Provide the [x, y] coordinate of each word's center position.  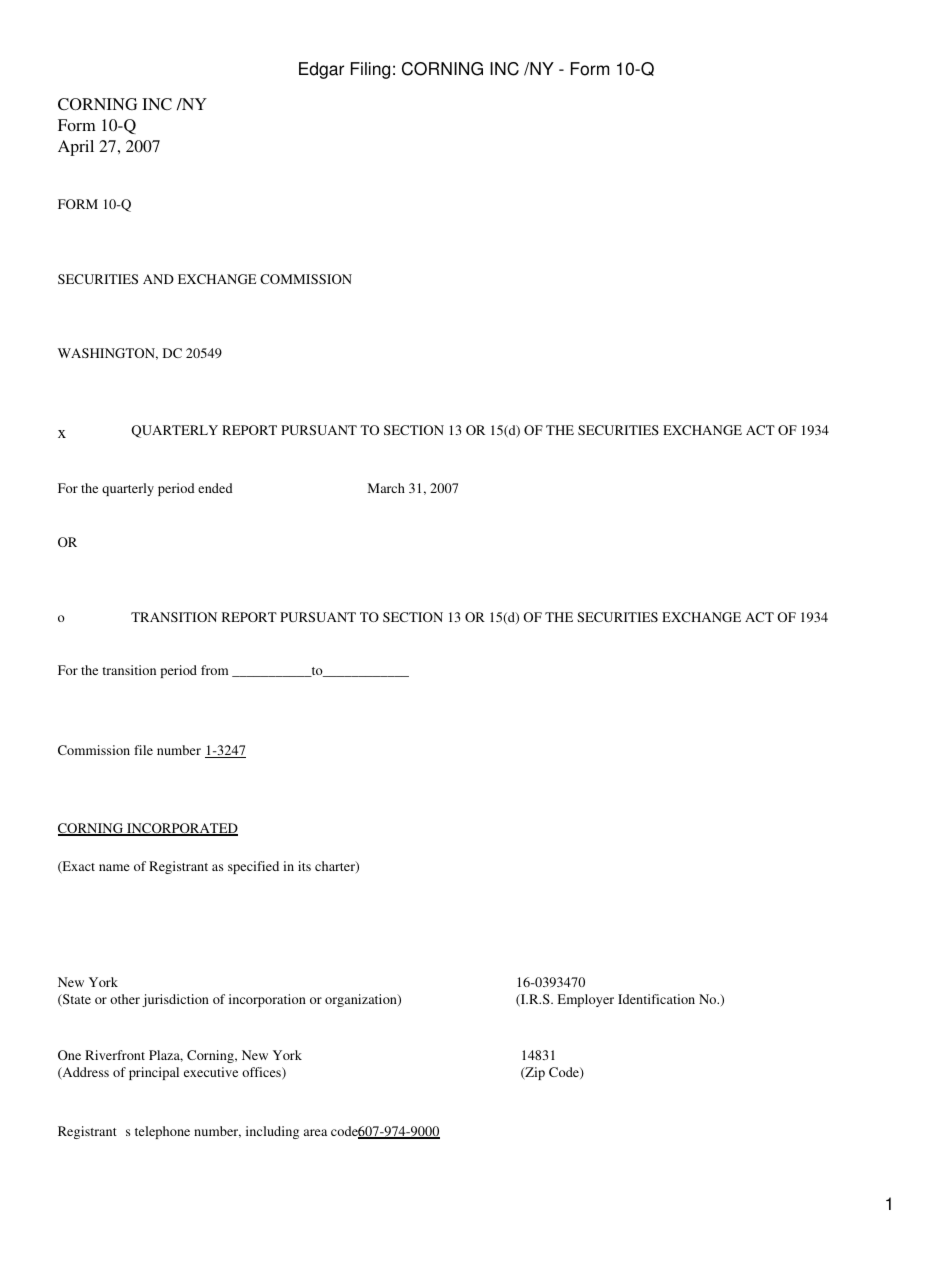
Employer [586, 1000]
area [315, 1132]
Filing [370, 70]
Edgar [321, 70]
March [386, 488]
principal [154, 1073]
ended [215, 488]
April [76, 148]
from [214, 670]
